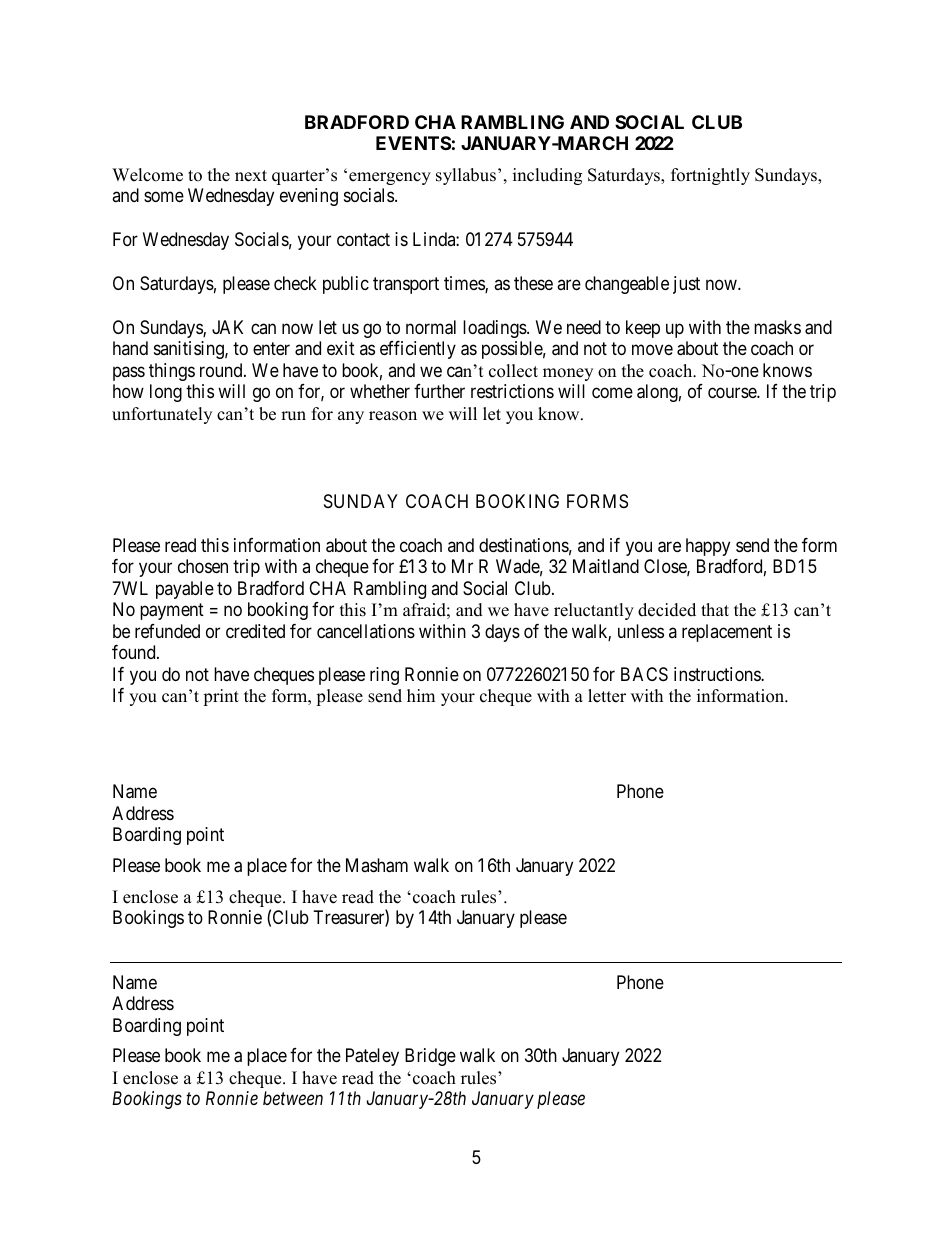  I want to click on instructions, so click(718, 674).
